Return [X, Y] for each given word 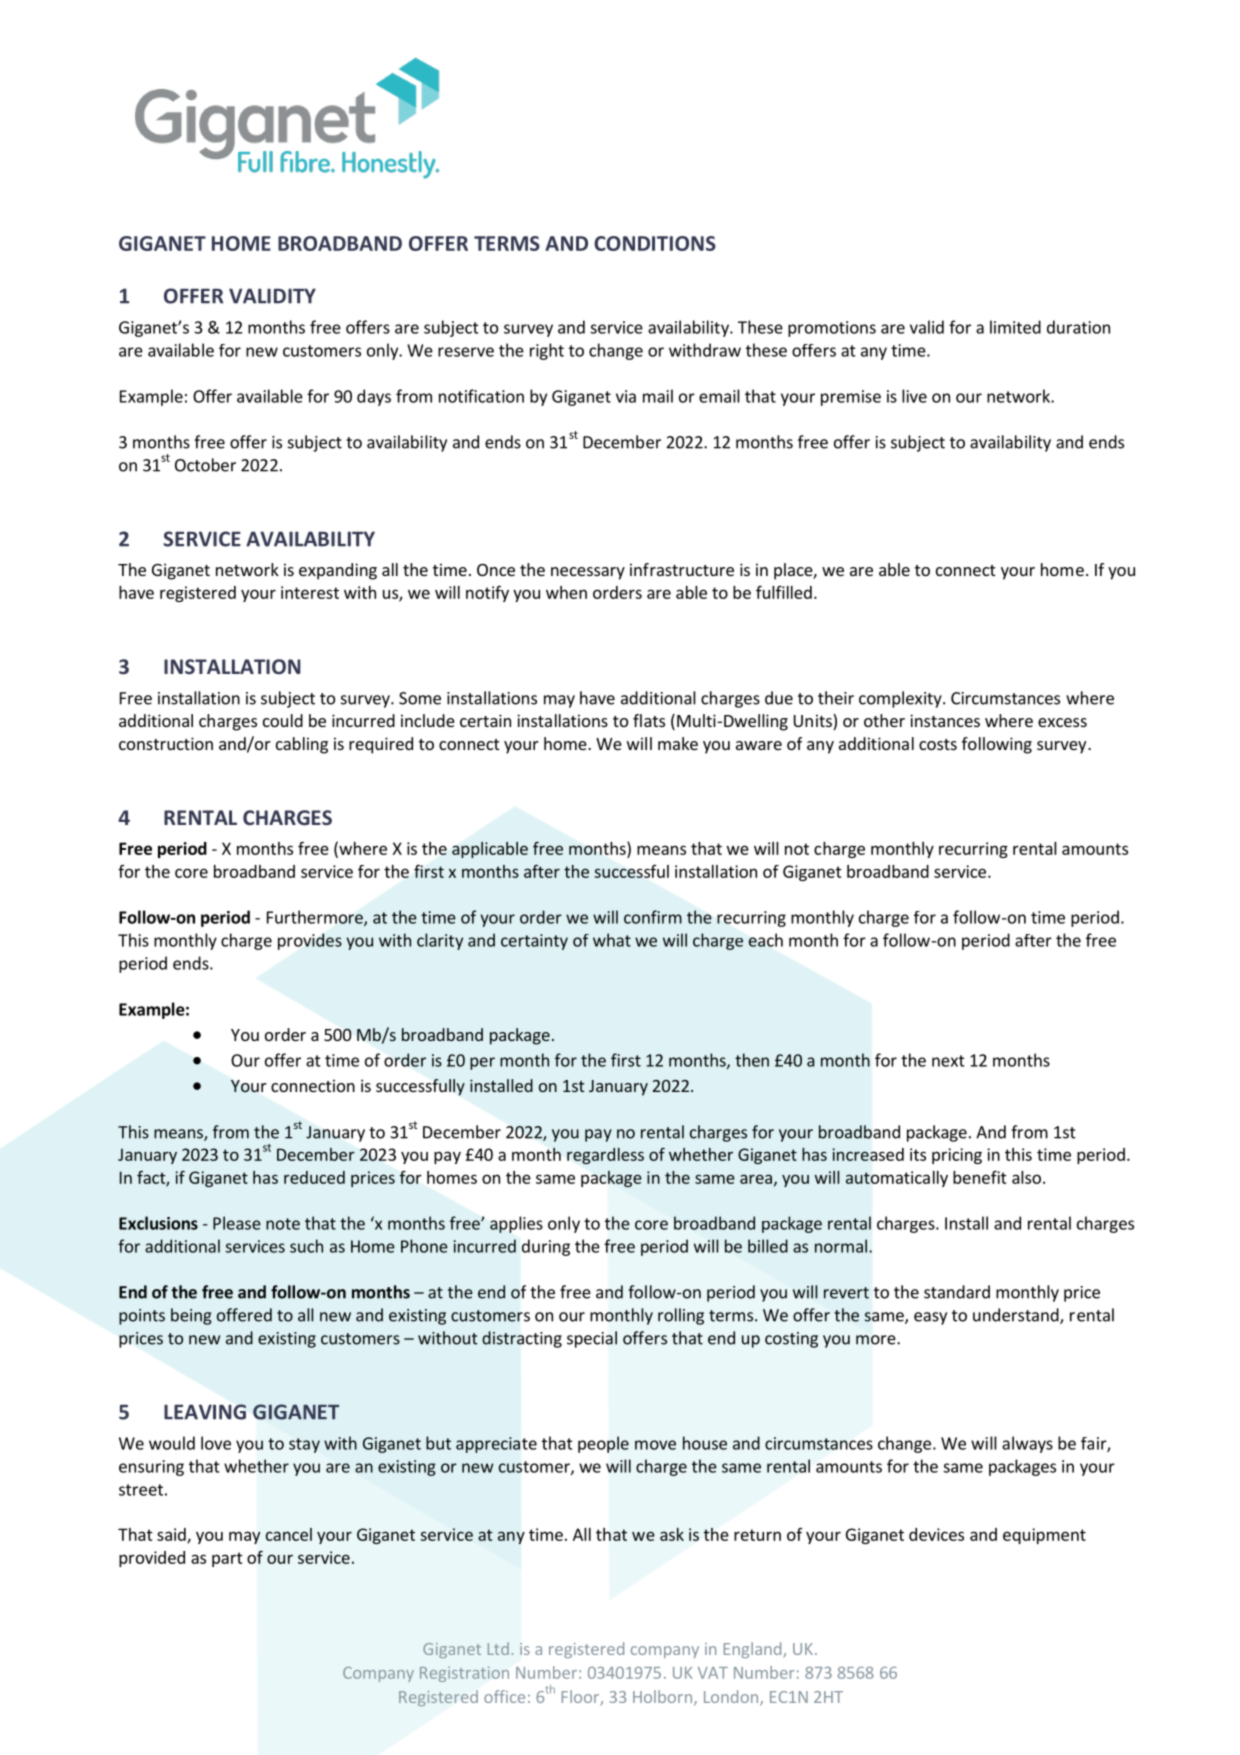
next [948, 1061]
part [227, 1559]
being [191, 1316]
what [612, 940]
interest [310, 592]
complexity [901, 699]
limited [1015, 327]
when [566, 592]
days [374, 397]
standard [957, 1292]
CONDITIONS [655, 243]
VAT [713, 1673]
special [592, 1339]
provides [310, 941]
